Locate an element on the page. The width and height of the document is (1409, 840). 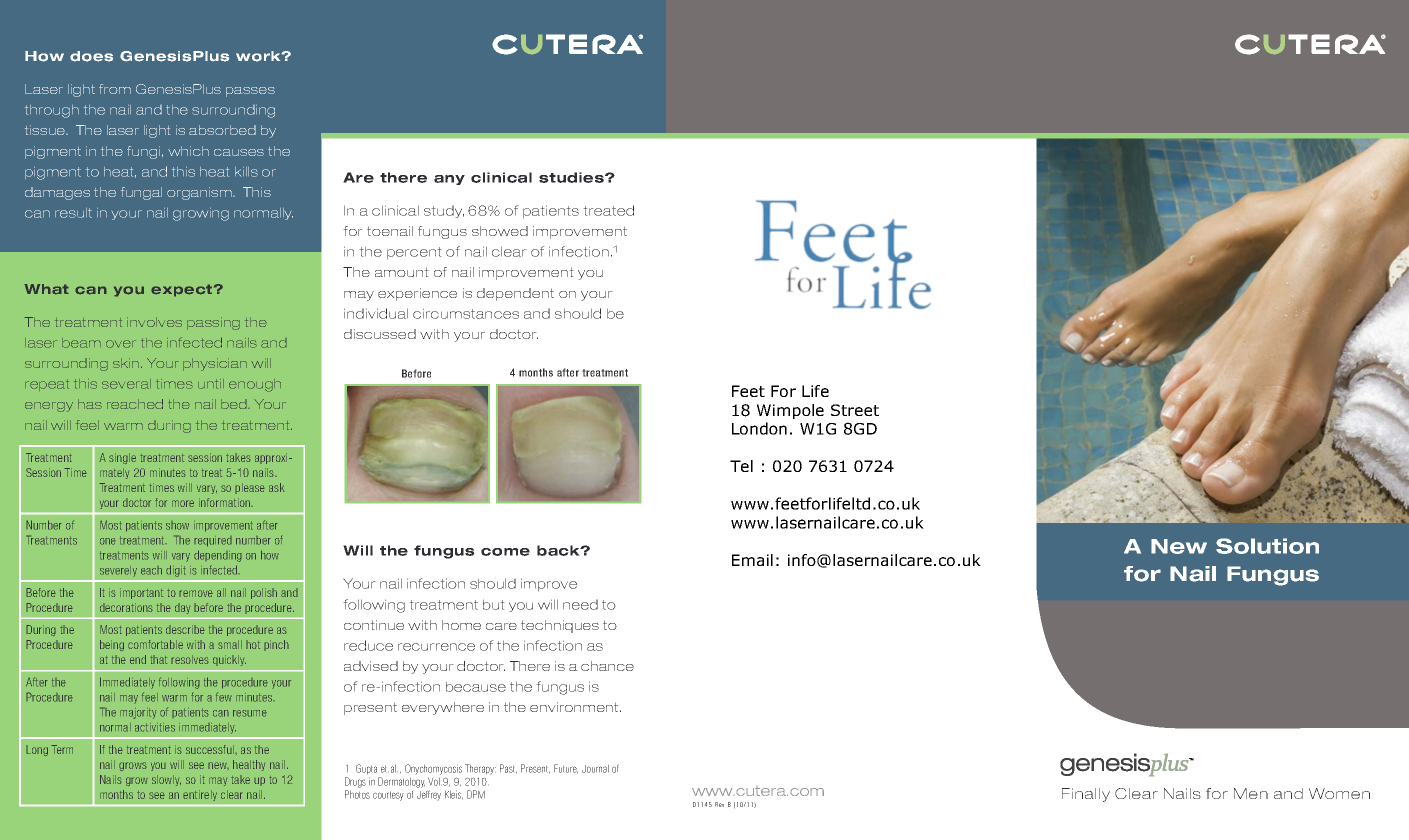
slowly is located at coordinates (166, 780).
